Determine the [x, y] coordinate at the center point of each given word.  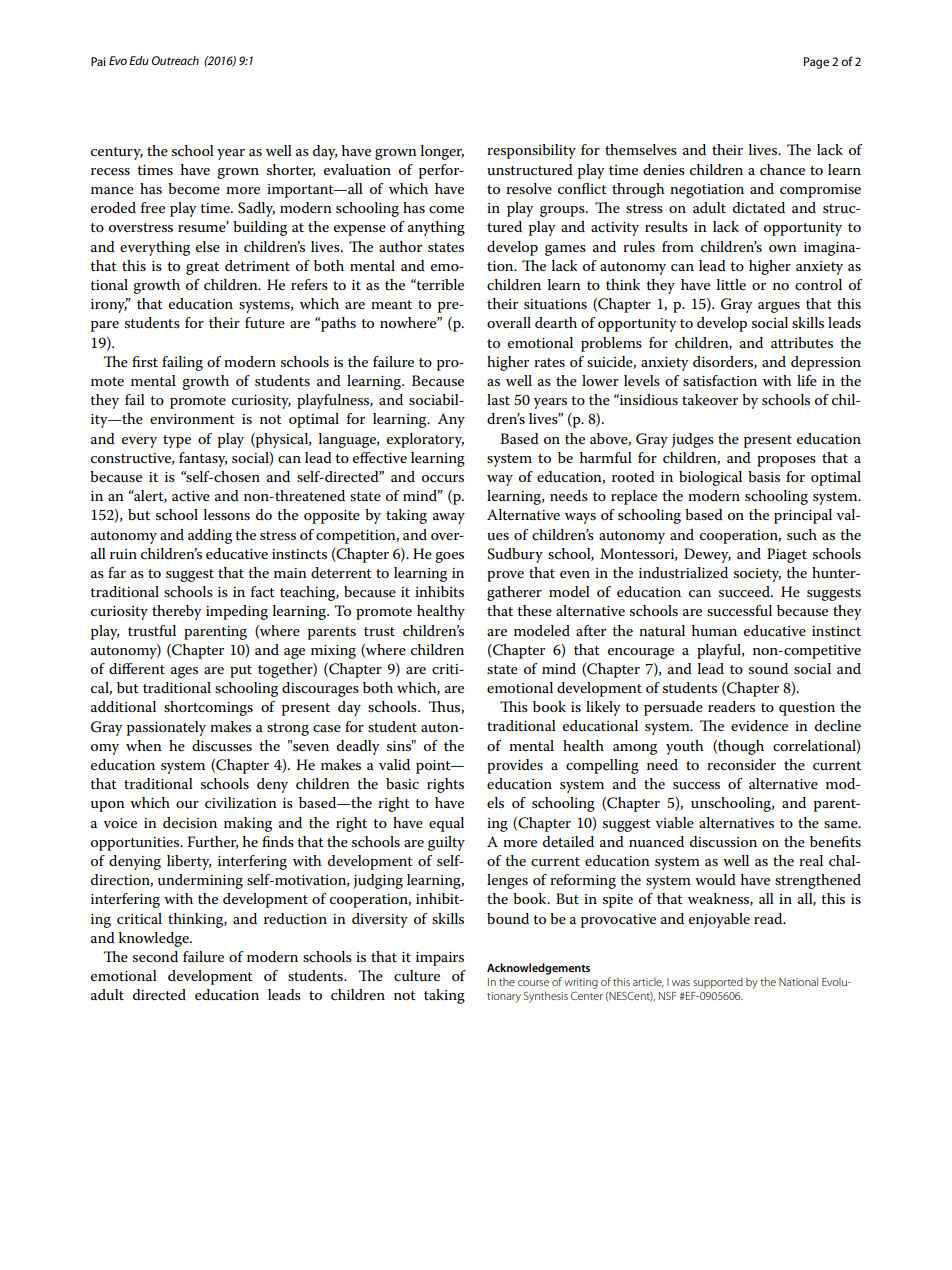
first [145, 361]
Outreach [175, 60]
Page [816, 63]
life [807, 380]
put [241, 671]
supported [718, 983]
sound [768, 668]
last [498, 399]
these [534, 610]
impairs [440, 959]
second [155, 956]
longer [442, 152]
